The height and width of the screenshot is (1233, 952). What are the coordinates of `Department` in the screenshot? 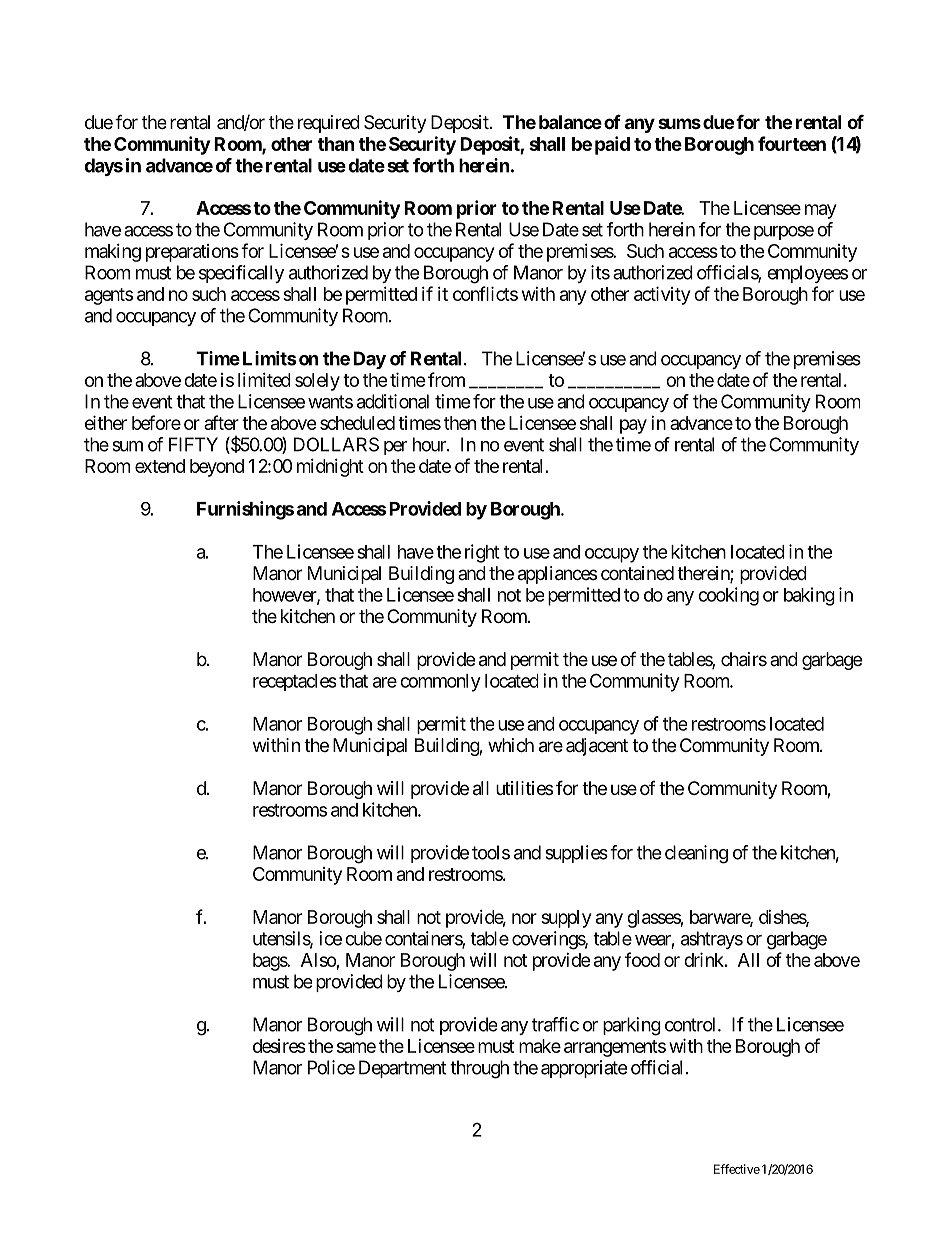 It's located at (403, 1069).
